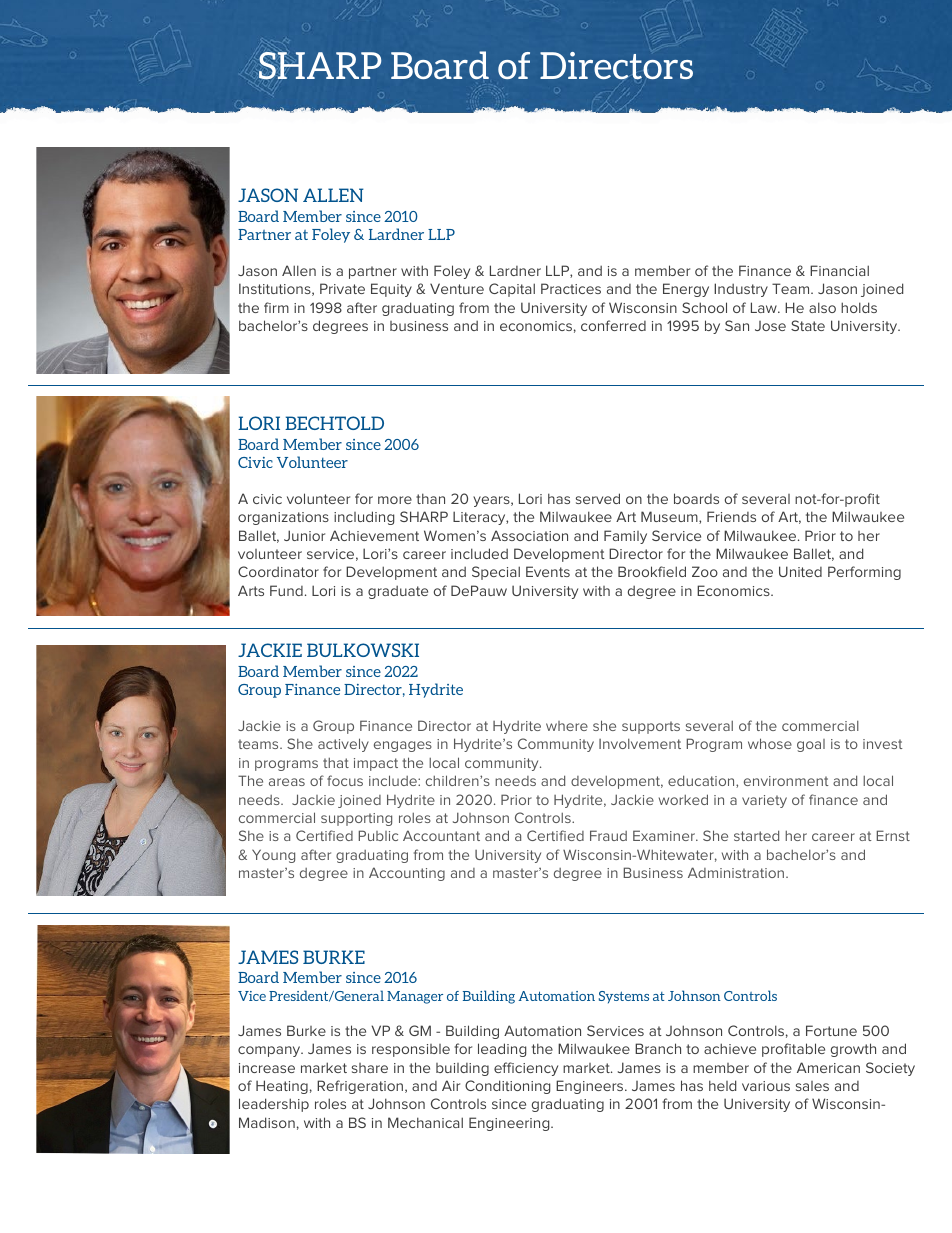  Describe the element at coordinates (822, 307) in the document. I see `also` at that location.
